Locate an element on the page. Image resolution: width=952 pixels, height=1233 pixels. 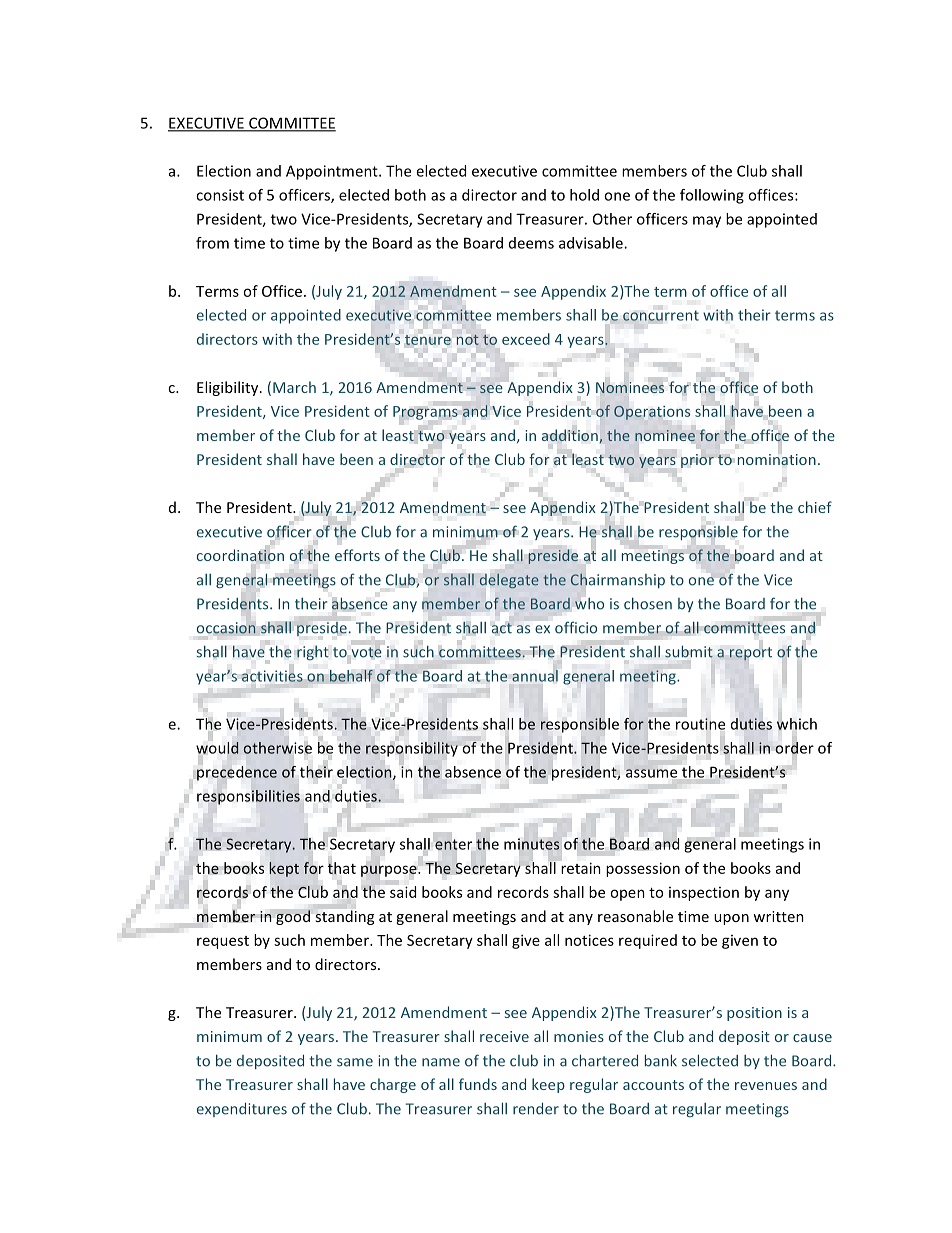
order is located at coordinates (794, 747).
